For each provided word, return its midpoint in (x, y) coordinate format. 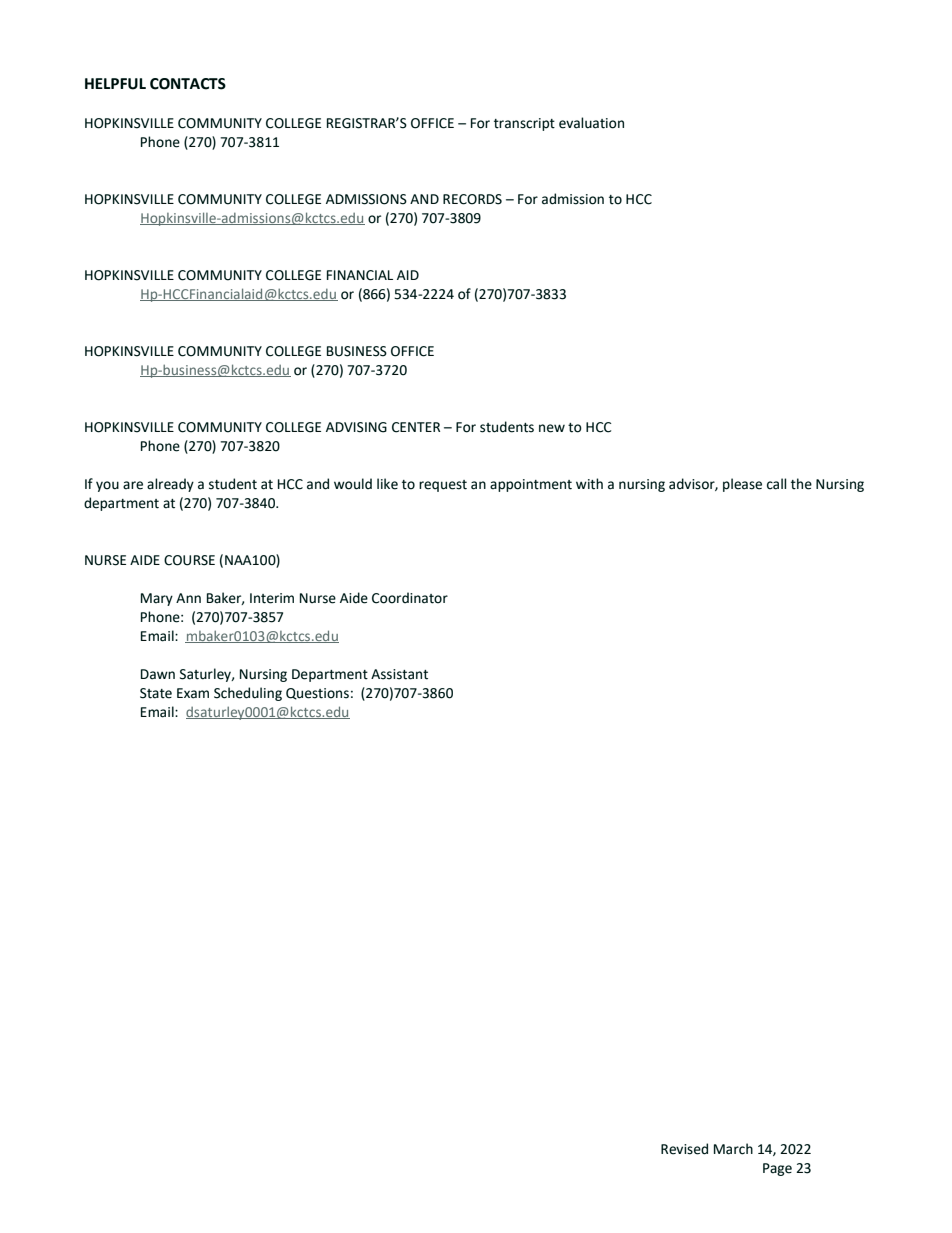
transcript (524, 124)
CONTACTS (188, 84)
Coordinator (410, 598)
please (742, 485)
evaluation (591, 123)
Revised (684, 1149)
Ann (188, 598)
